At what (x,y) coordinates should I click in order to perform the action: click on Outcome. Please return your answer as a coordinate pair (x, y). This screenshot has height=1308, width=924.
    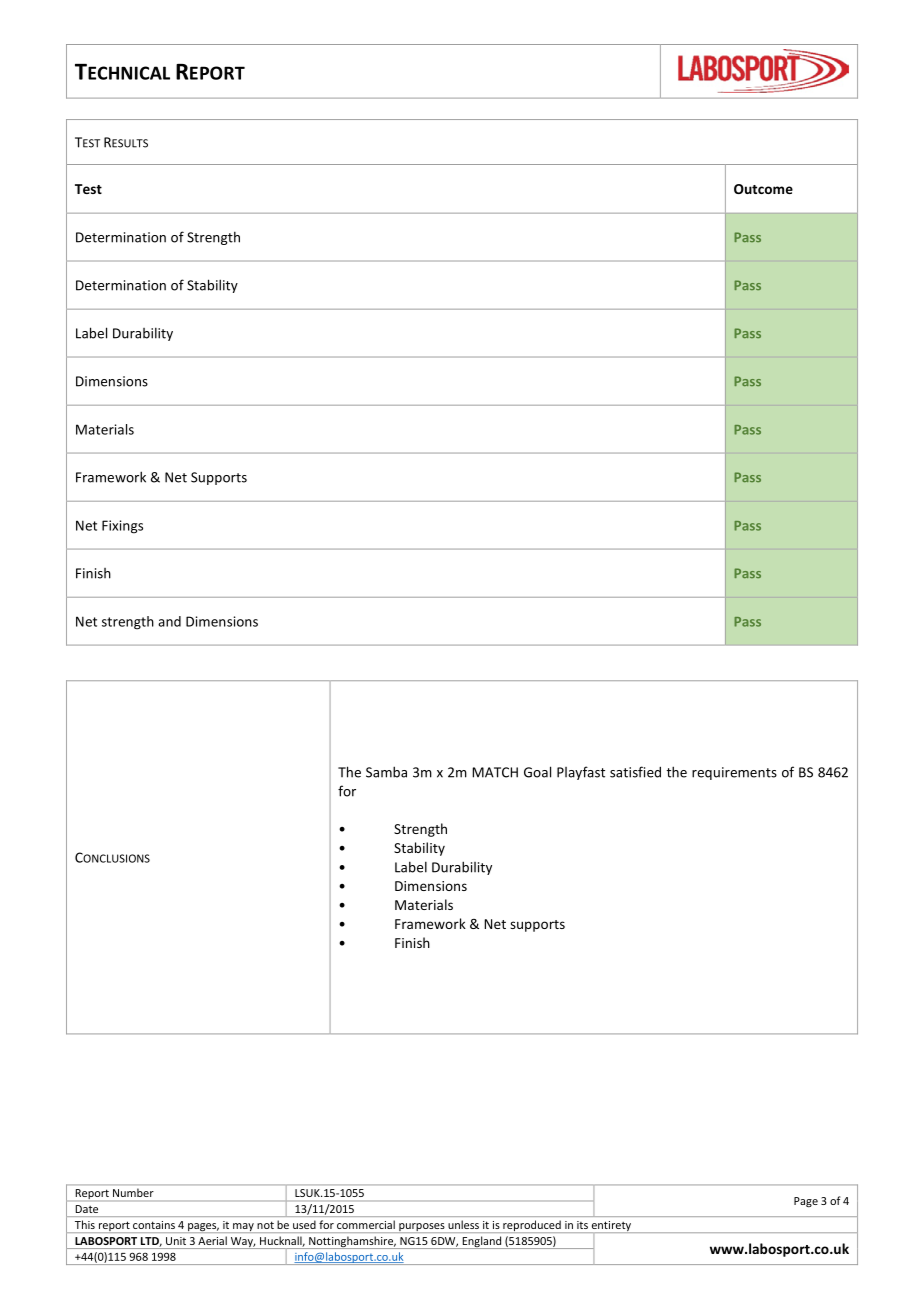
    Looking at the image, I should click on (763, 189).
